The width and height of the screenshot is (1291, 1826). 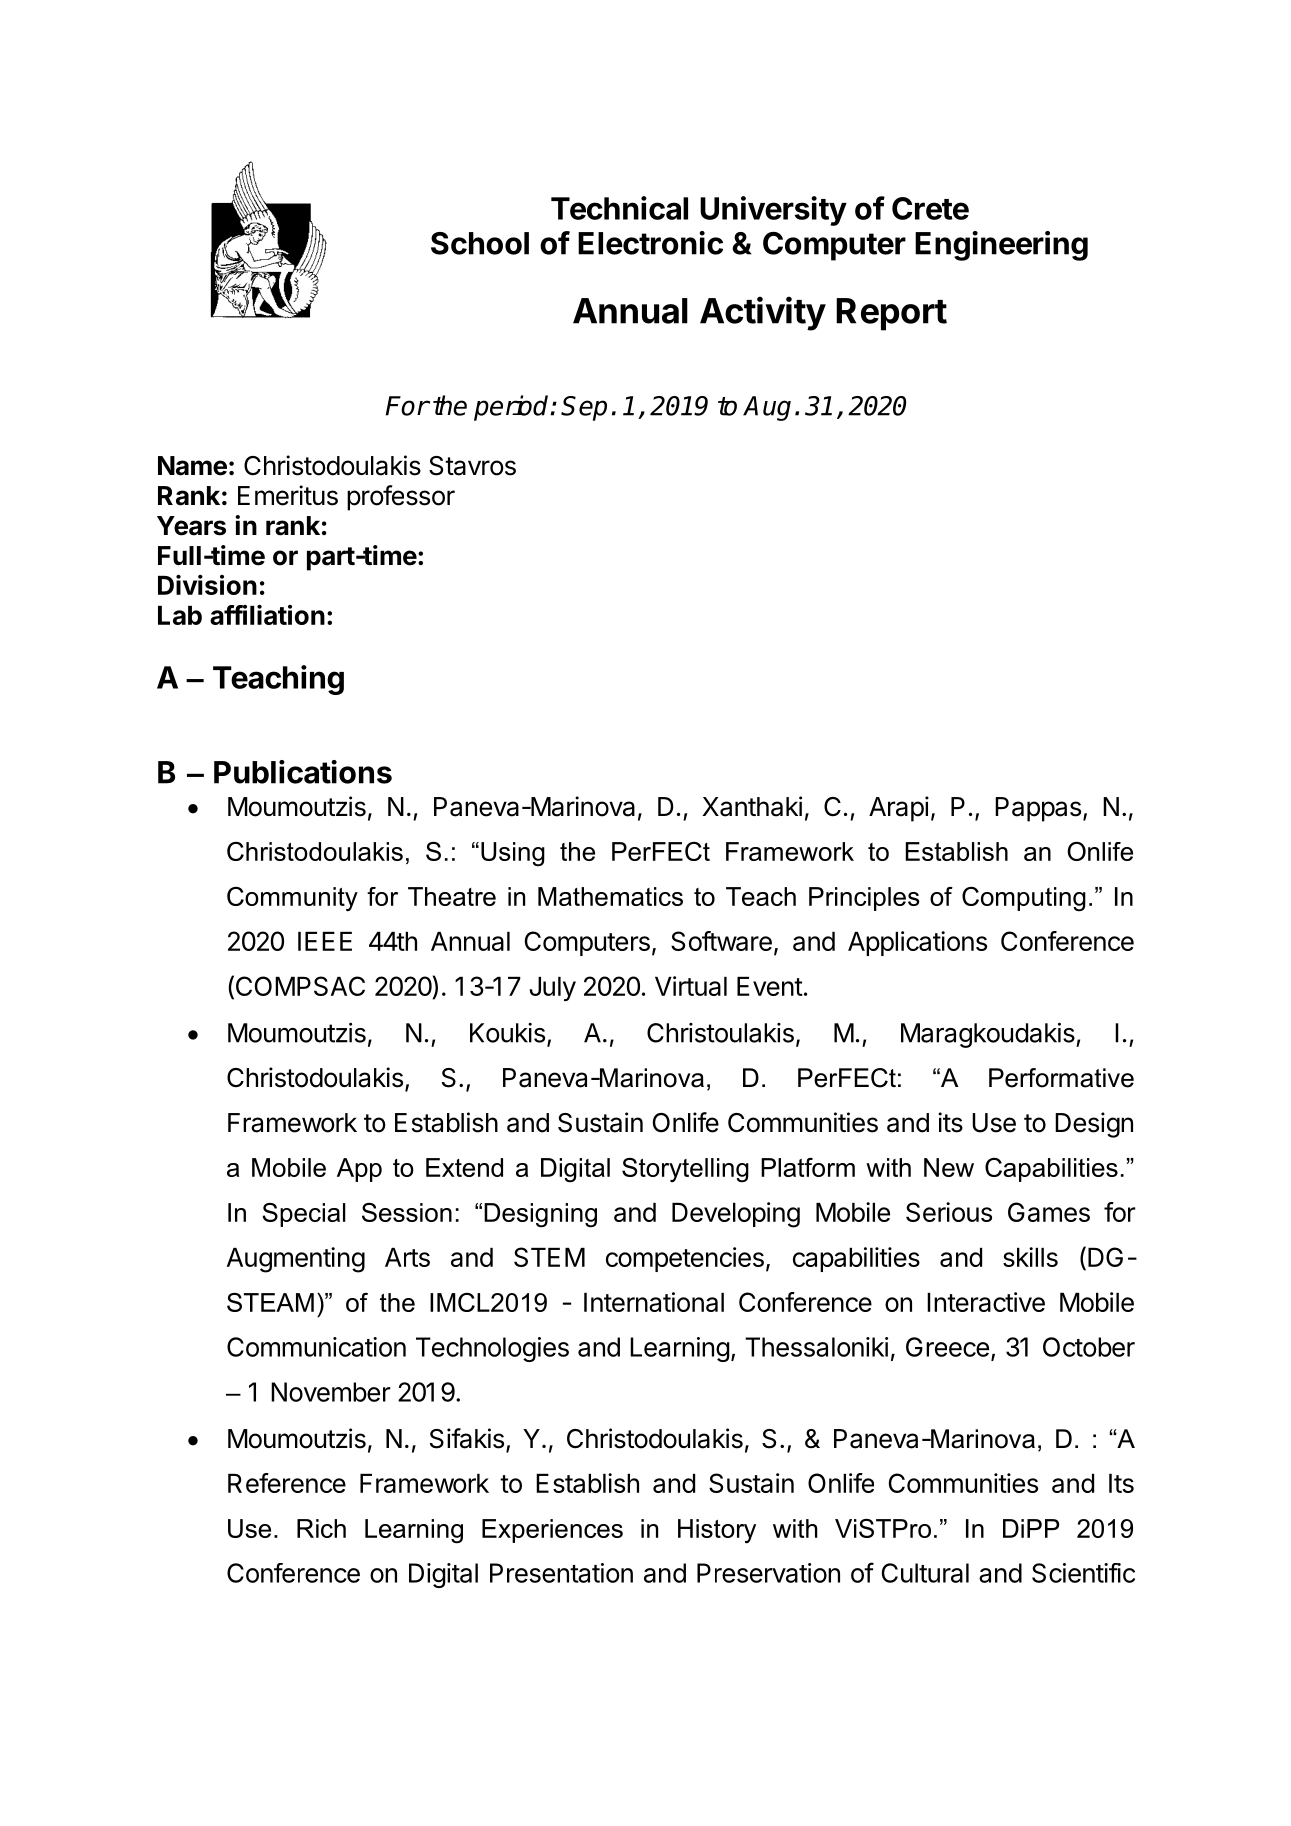 What do you see at coordinates (1024, 899) in the screenshot?
I see `Computing` at bounding box center [1024, 899].
